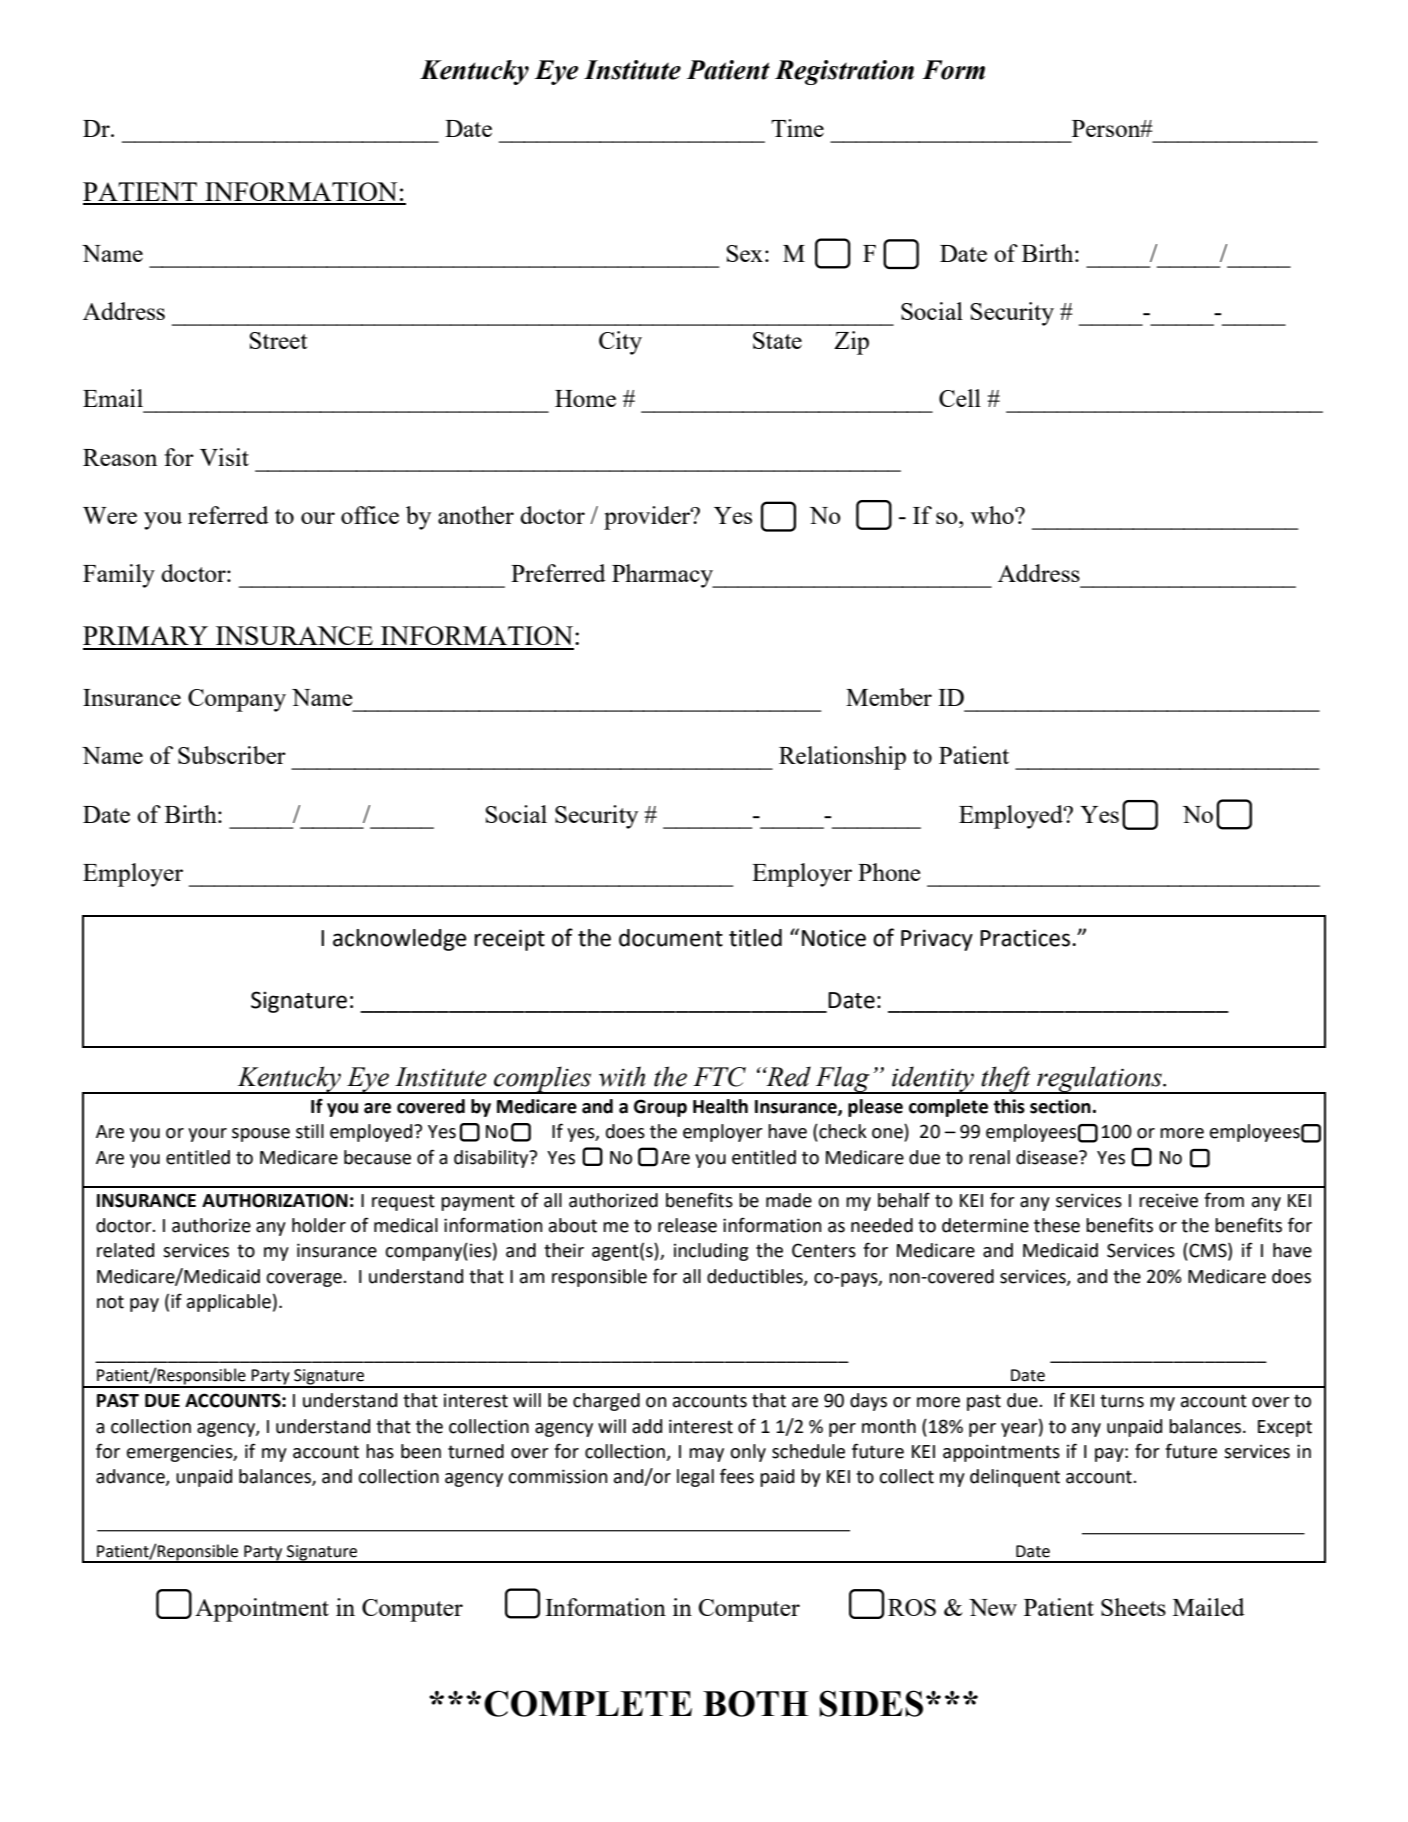 This screenshot has height=1822, width=1408. I want to click on acknowledge, so click(400, 940).
